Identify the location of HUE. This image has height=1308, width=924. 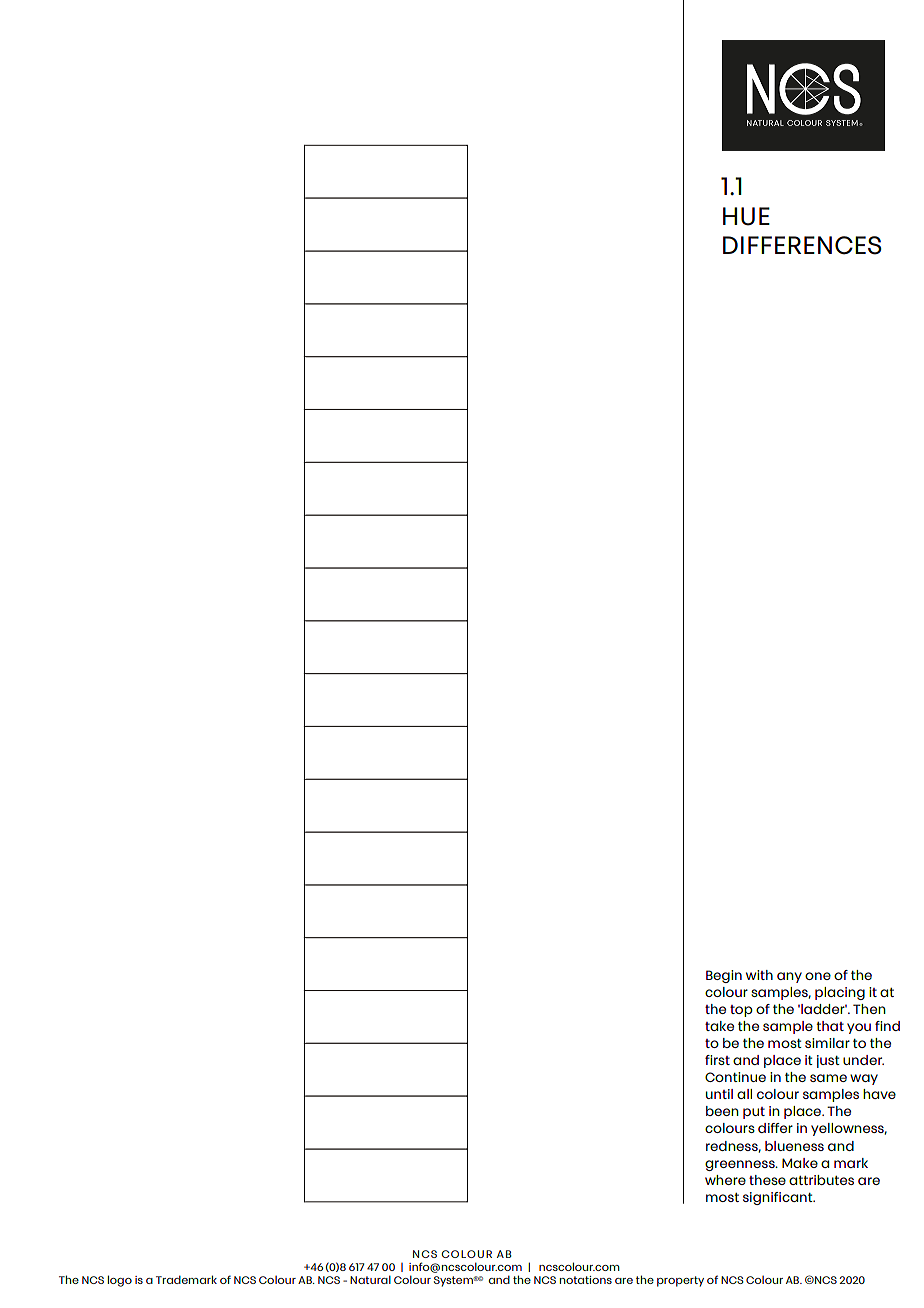
(746, 216).
